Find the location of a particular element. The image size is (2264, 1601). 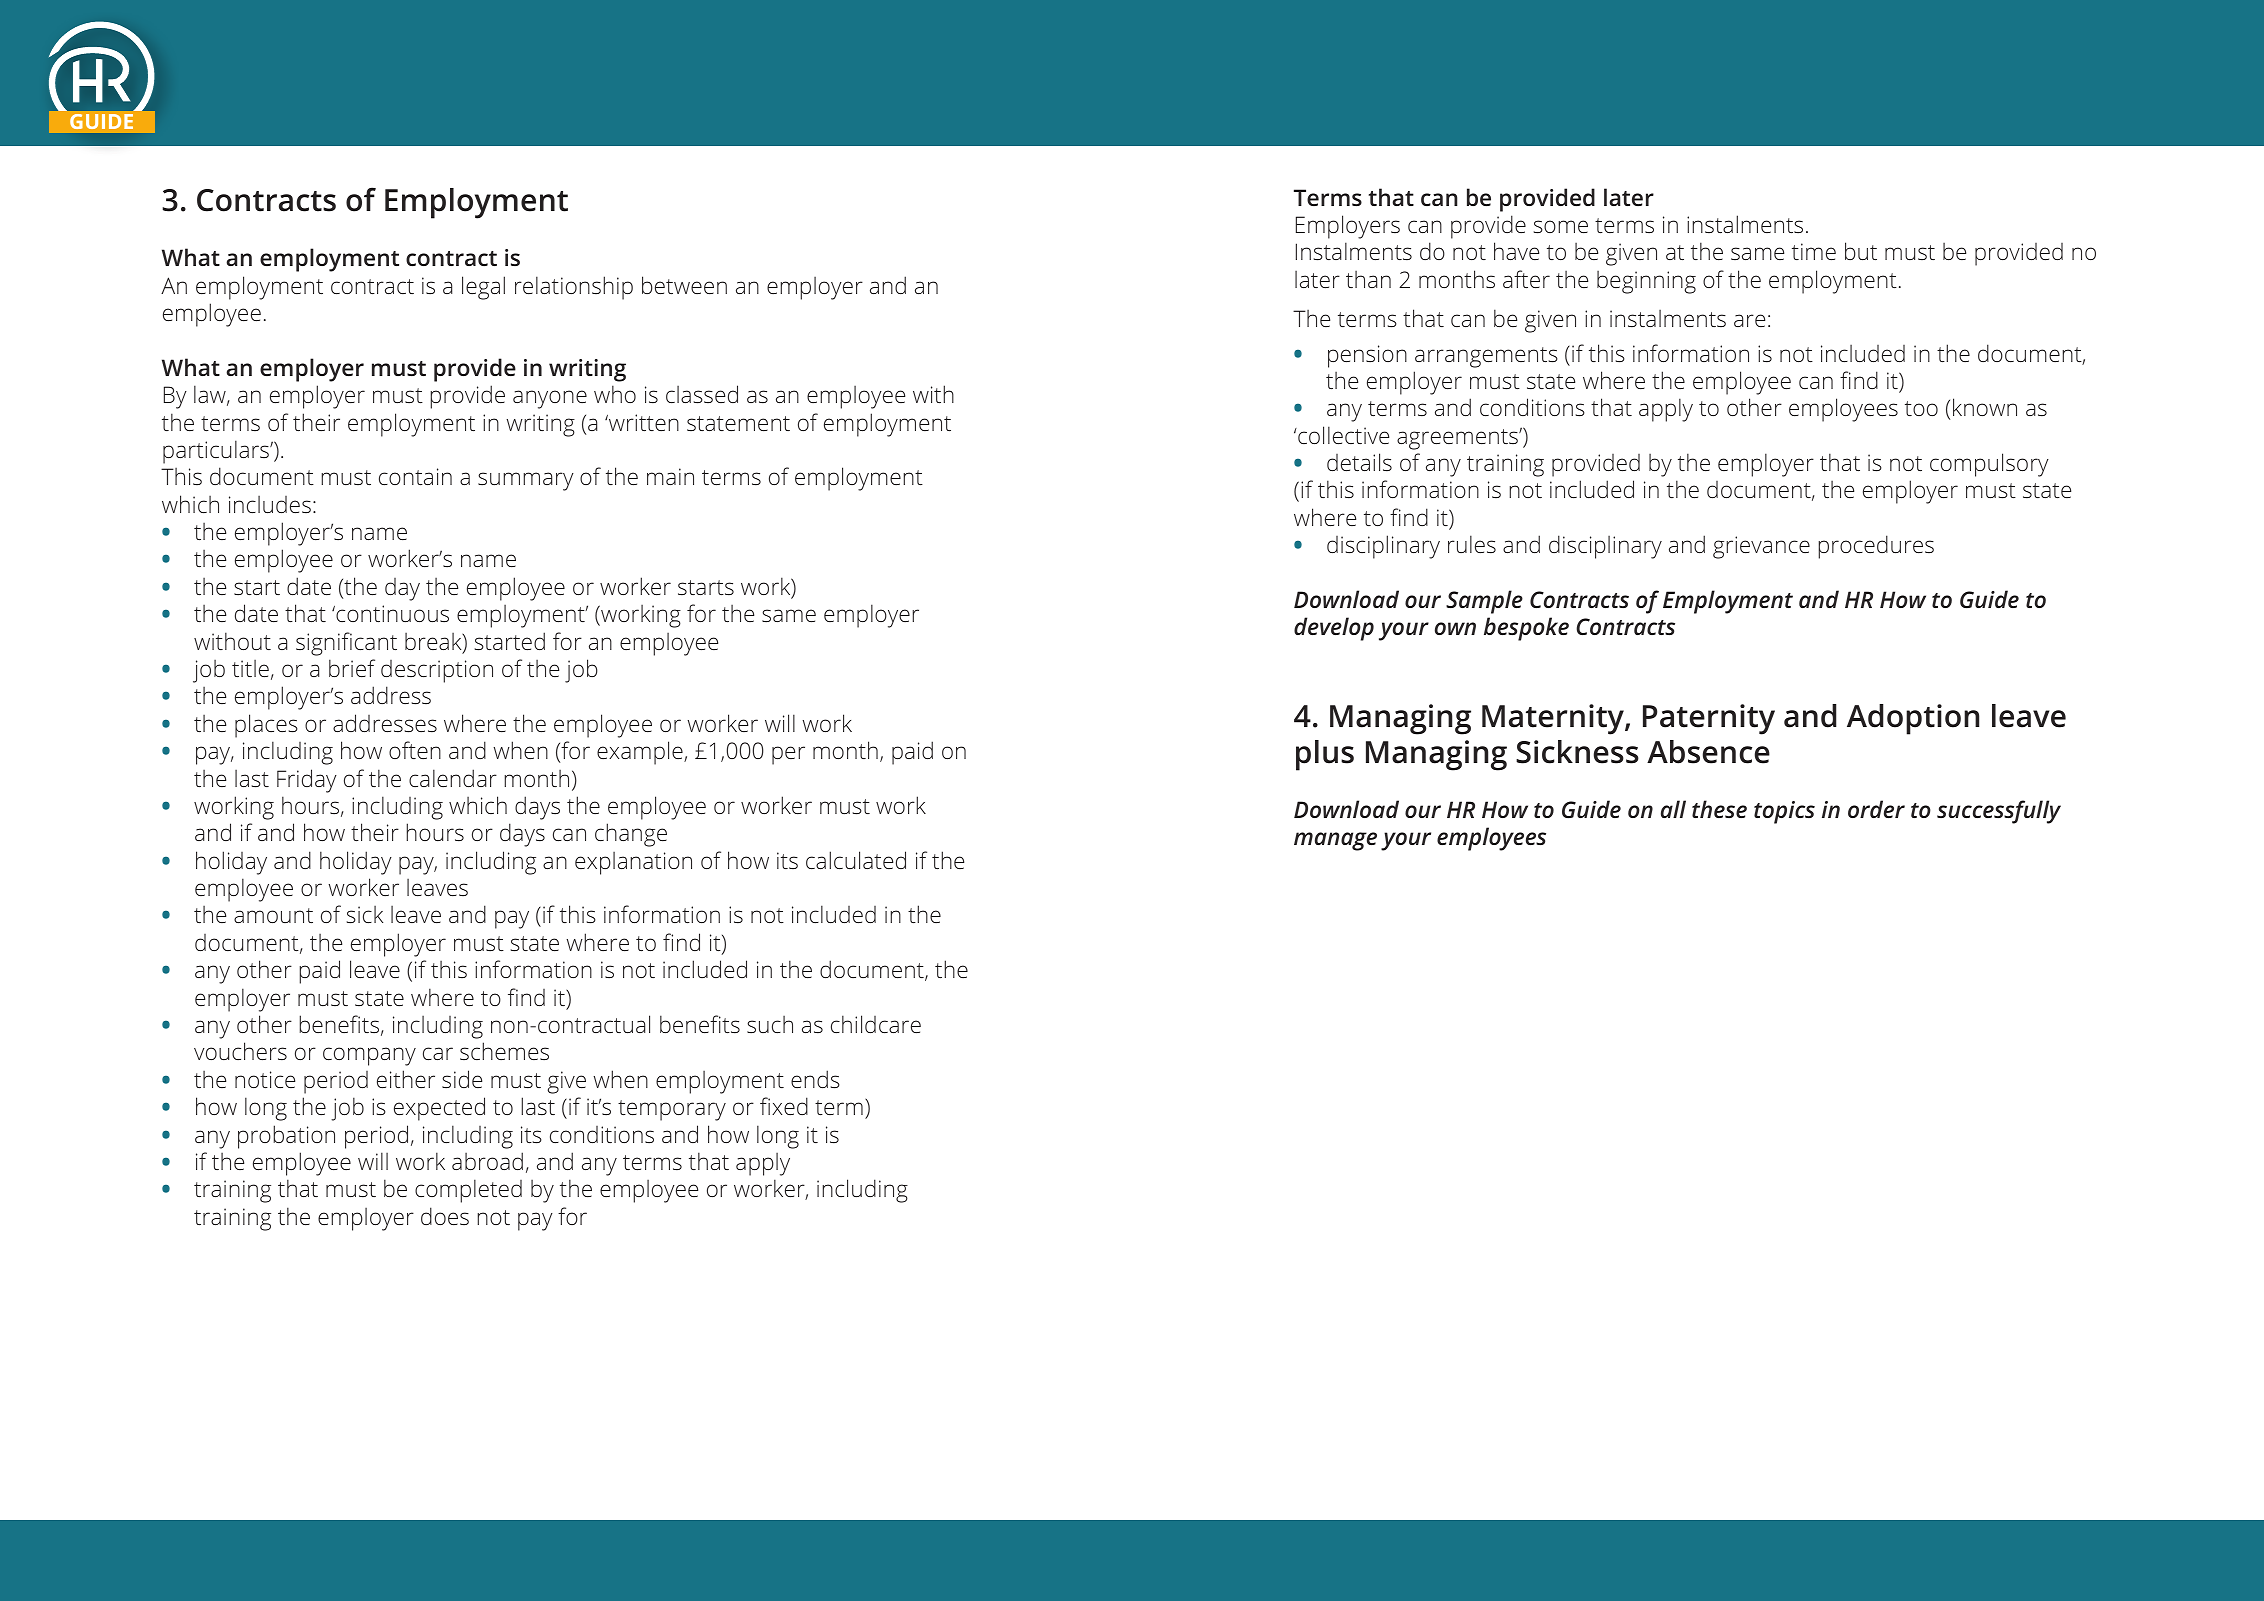

than is located at coordinates (1368, 279).
